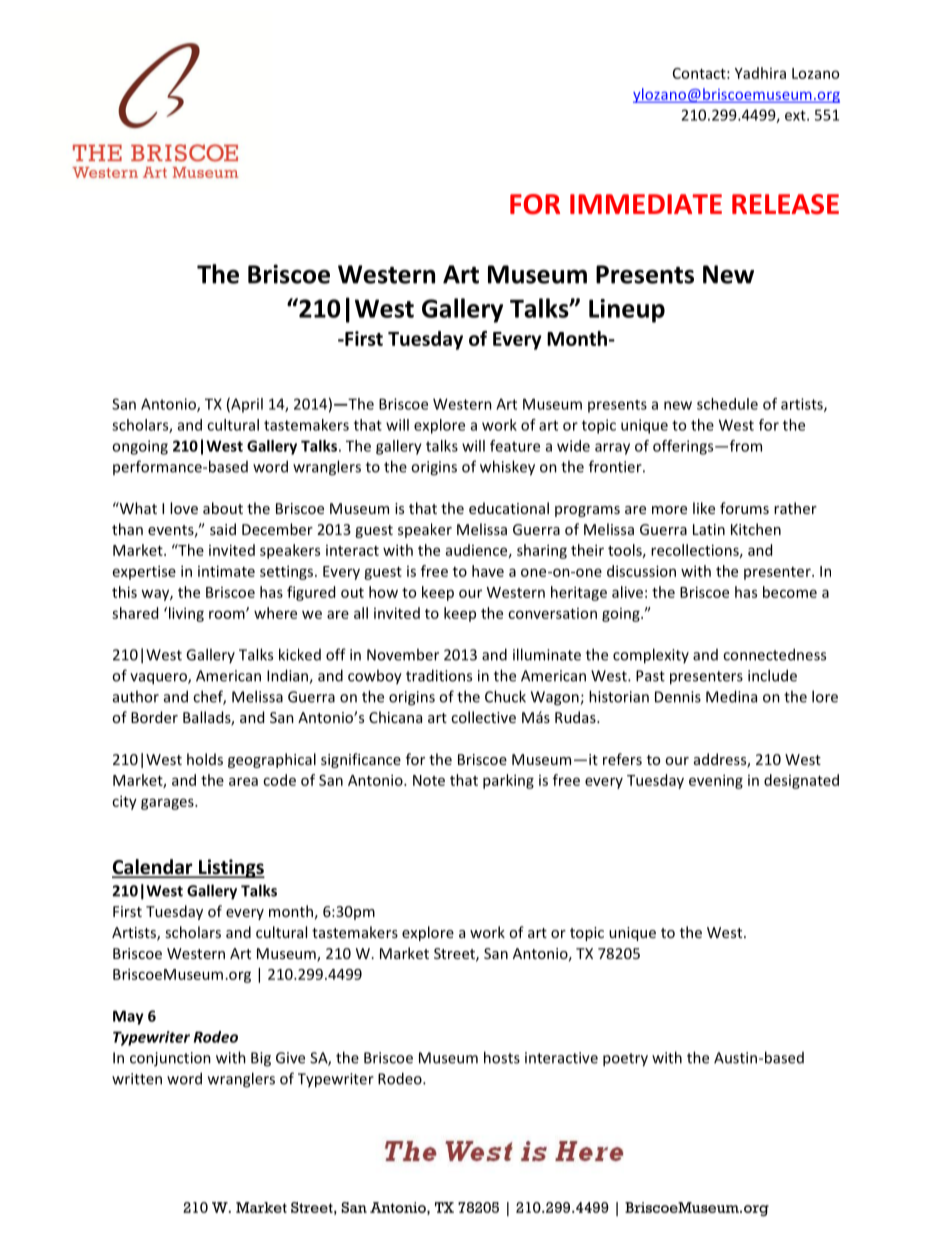  What do you see at coordinates (790, 592) in the screenshot?
I see `become` at bounding box center [790, 592].
